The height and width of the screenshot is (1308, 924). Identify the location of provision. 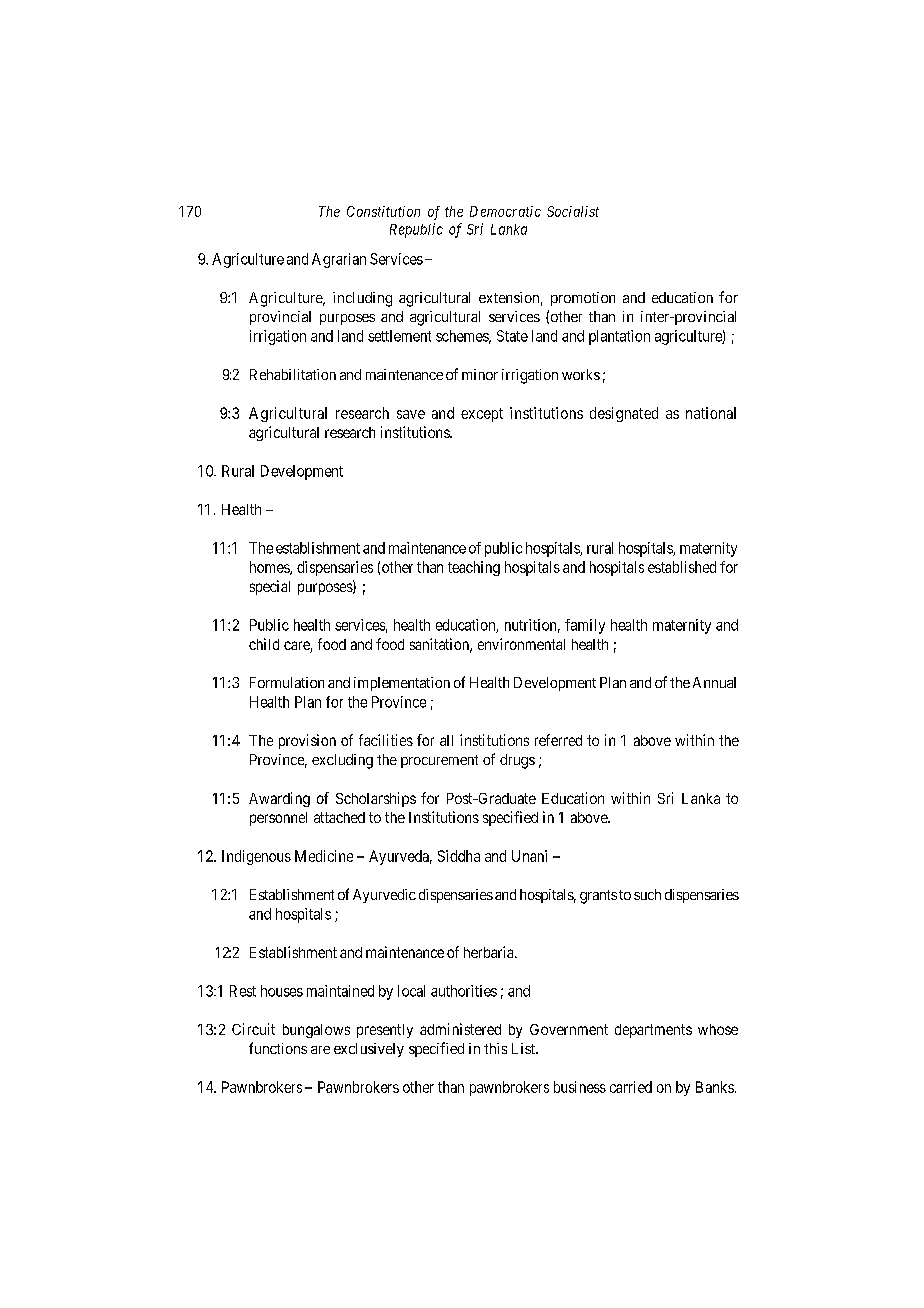
(307, 741).
